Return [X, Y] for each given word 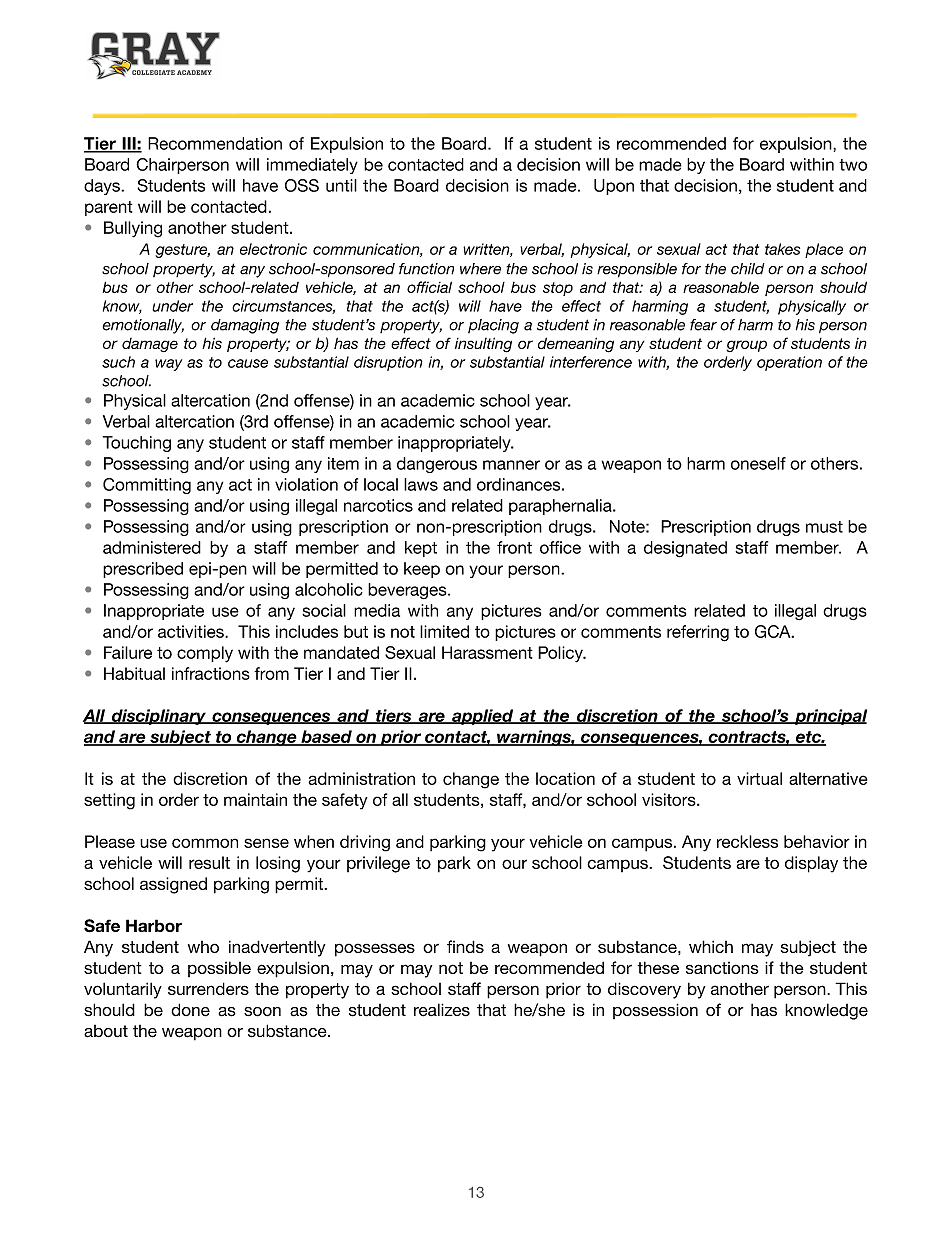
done [190, 1010]
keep [422, 570]
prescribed [143, 570]
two [853, 165]
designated [685, 549]
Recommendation [215, 143]
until [341, 185]
